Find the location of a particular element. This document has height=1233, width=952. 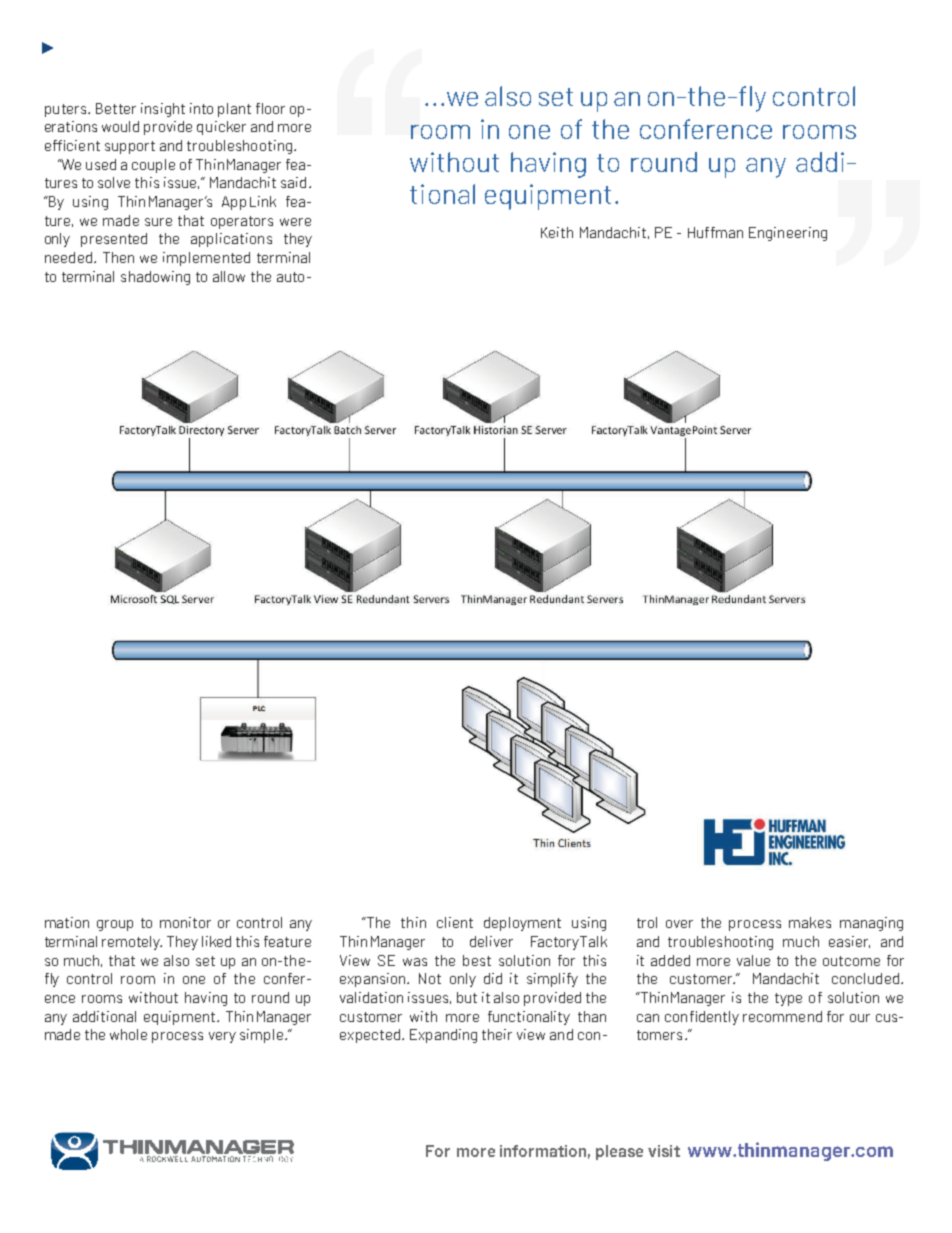

Engineering is located at coordinates (788, 234).
